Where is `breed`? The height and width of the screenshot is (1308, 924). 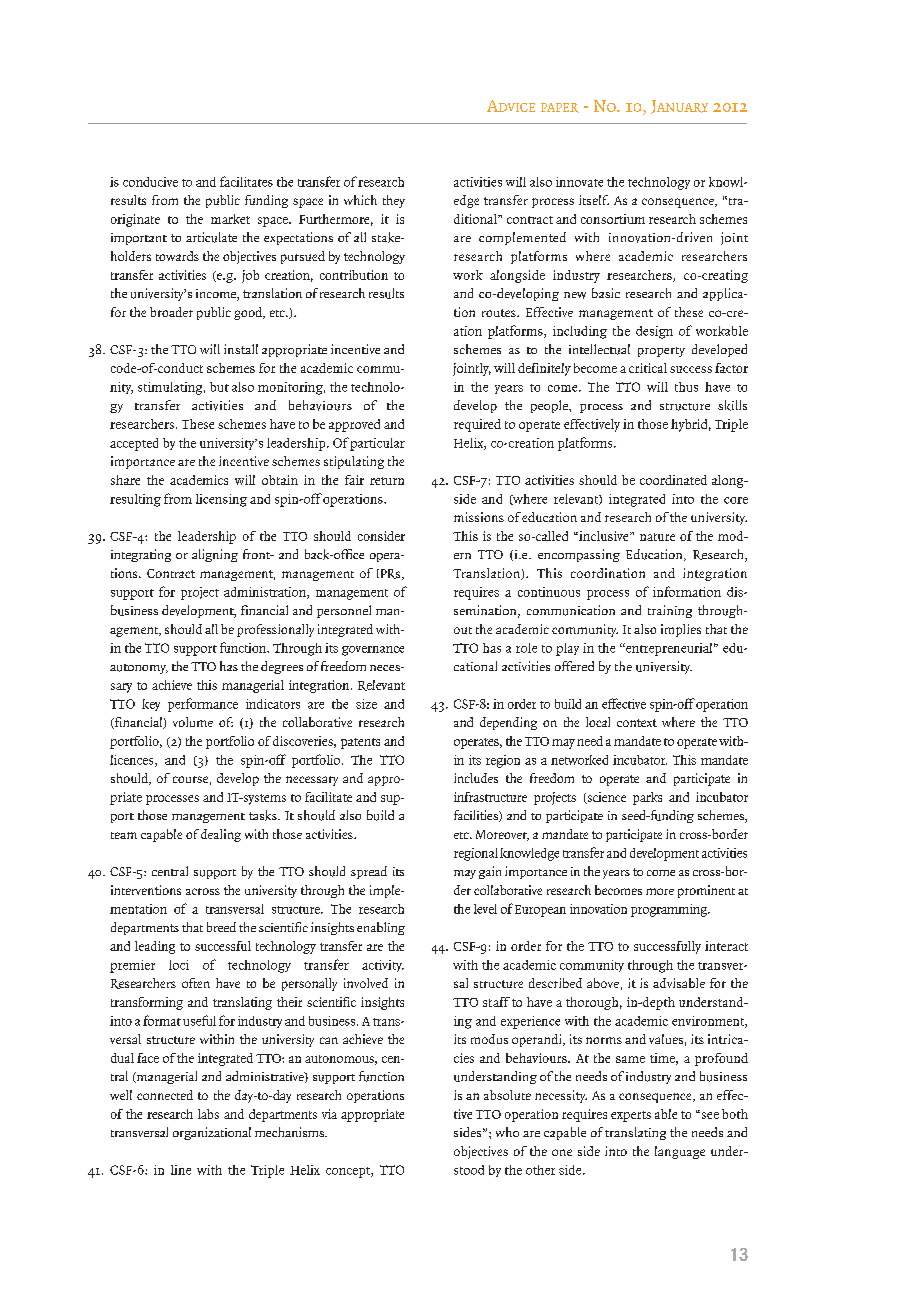
breed is located at coordinates (221, 927).
